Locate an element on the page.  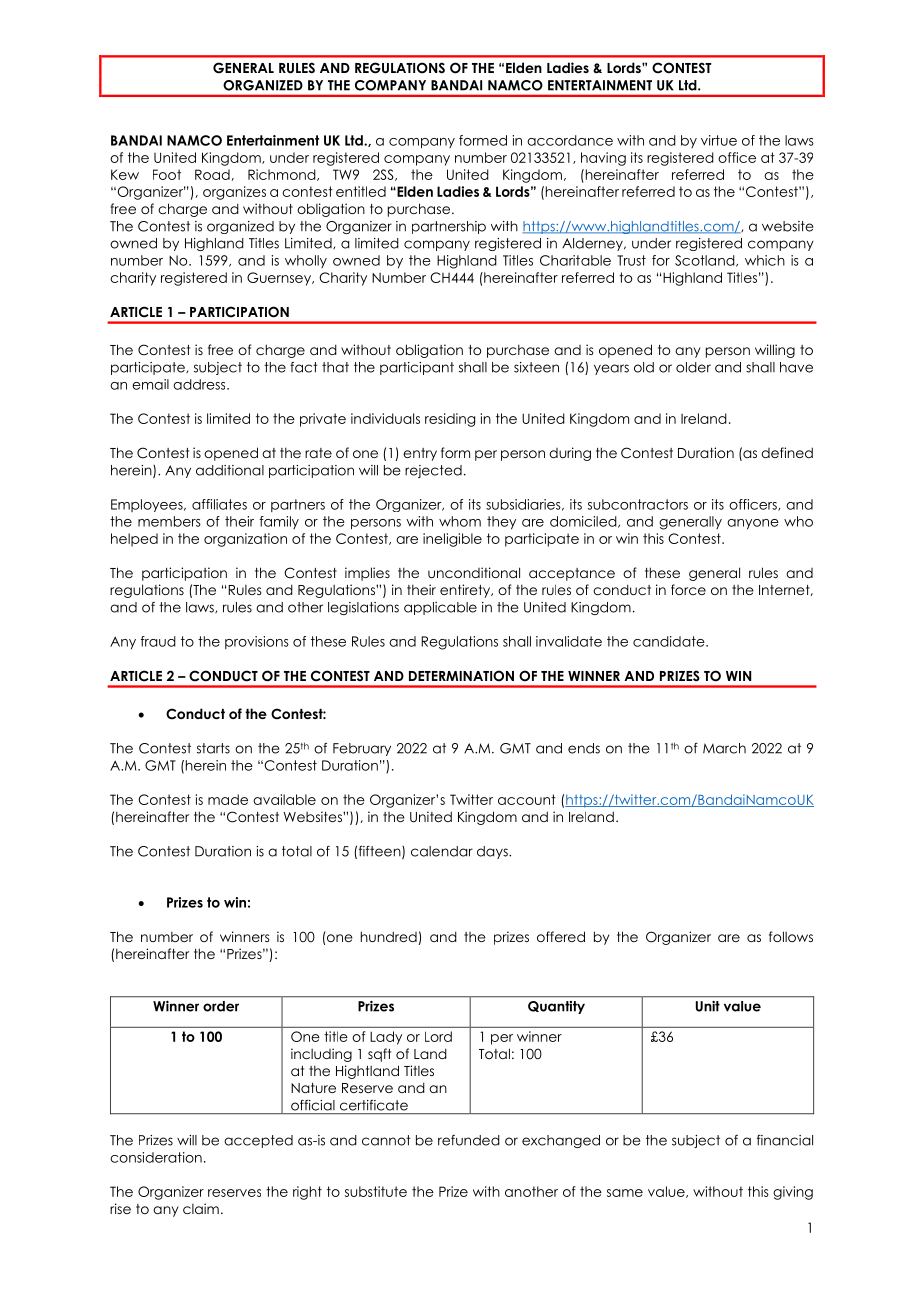
hundred is located at coordinates (390, 938).
